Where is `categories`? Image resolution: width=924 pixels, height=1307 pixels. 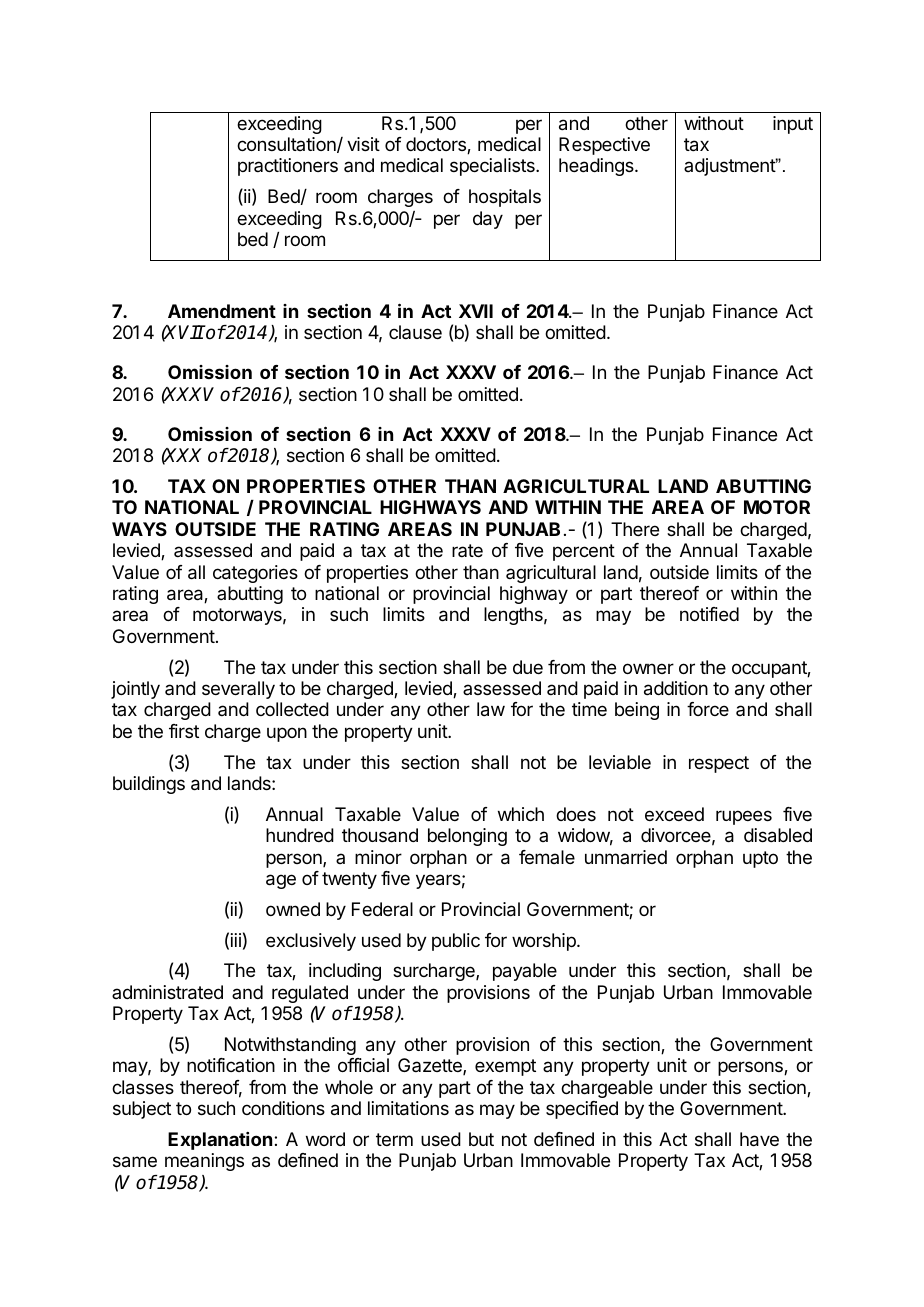 categories is located at coordinates (255, 574).
